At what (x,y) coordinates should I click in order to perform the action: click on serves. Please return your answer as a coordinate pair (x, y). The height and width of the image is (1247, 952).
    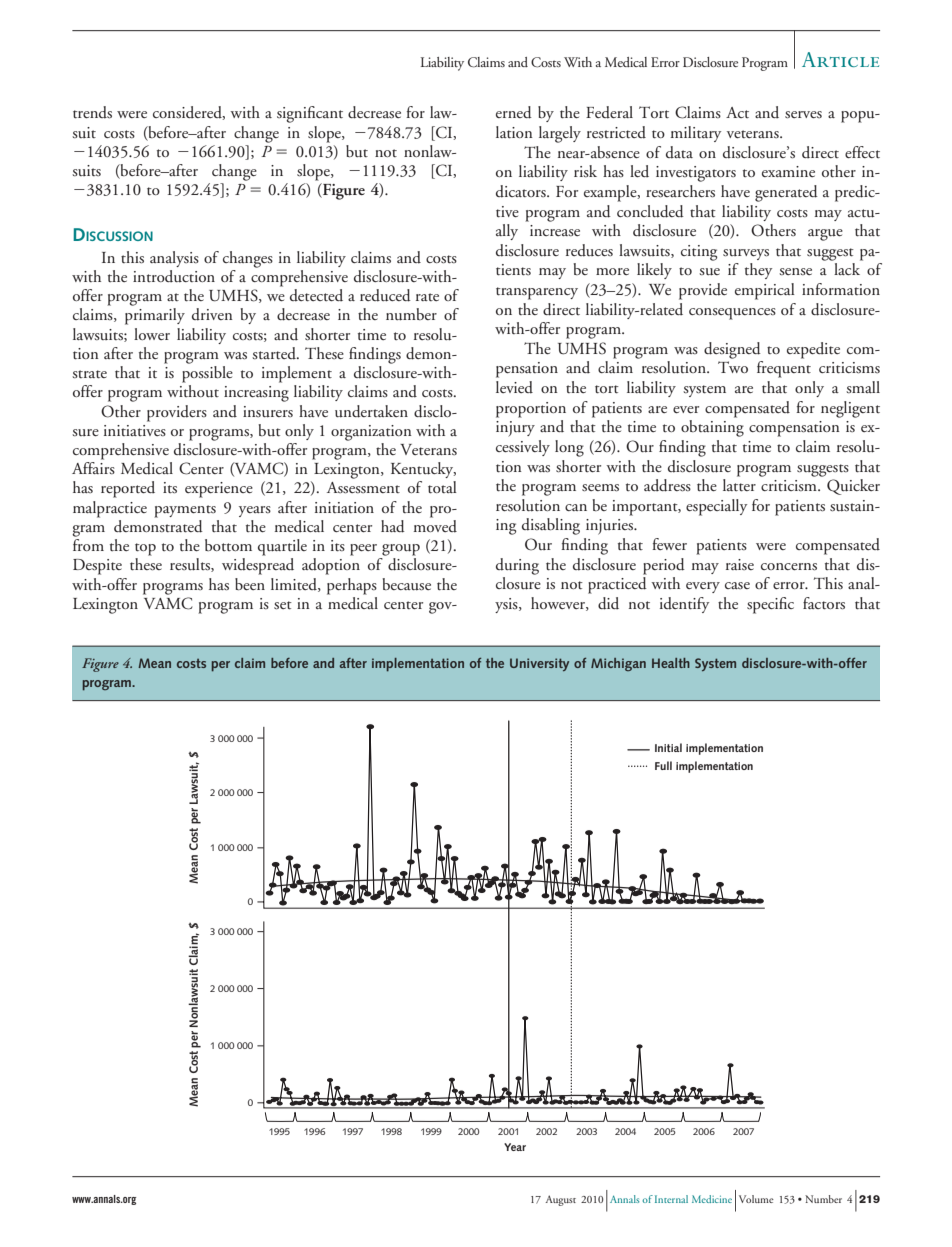
    Looking at the image, I should click on (803, 115).
